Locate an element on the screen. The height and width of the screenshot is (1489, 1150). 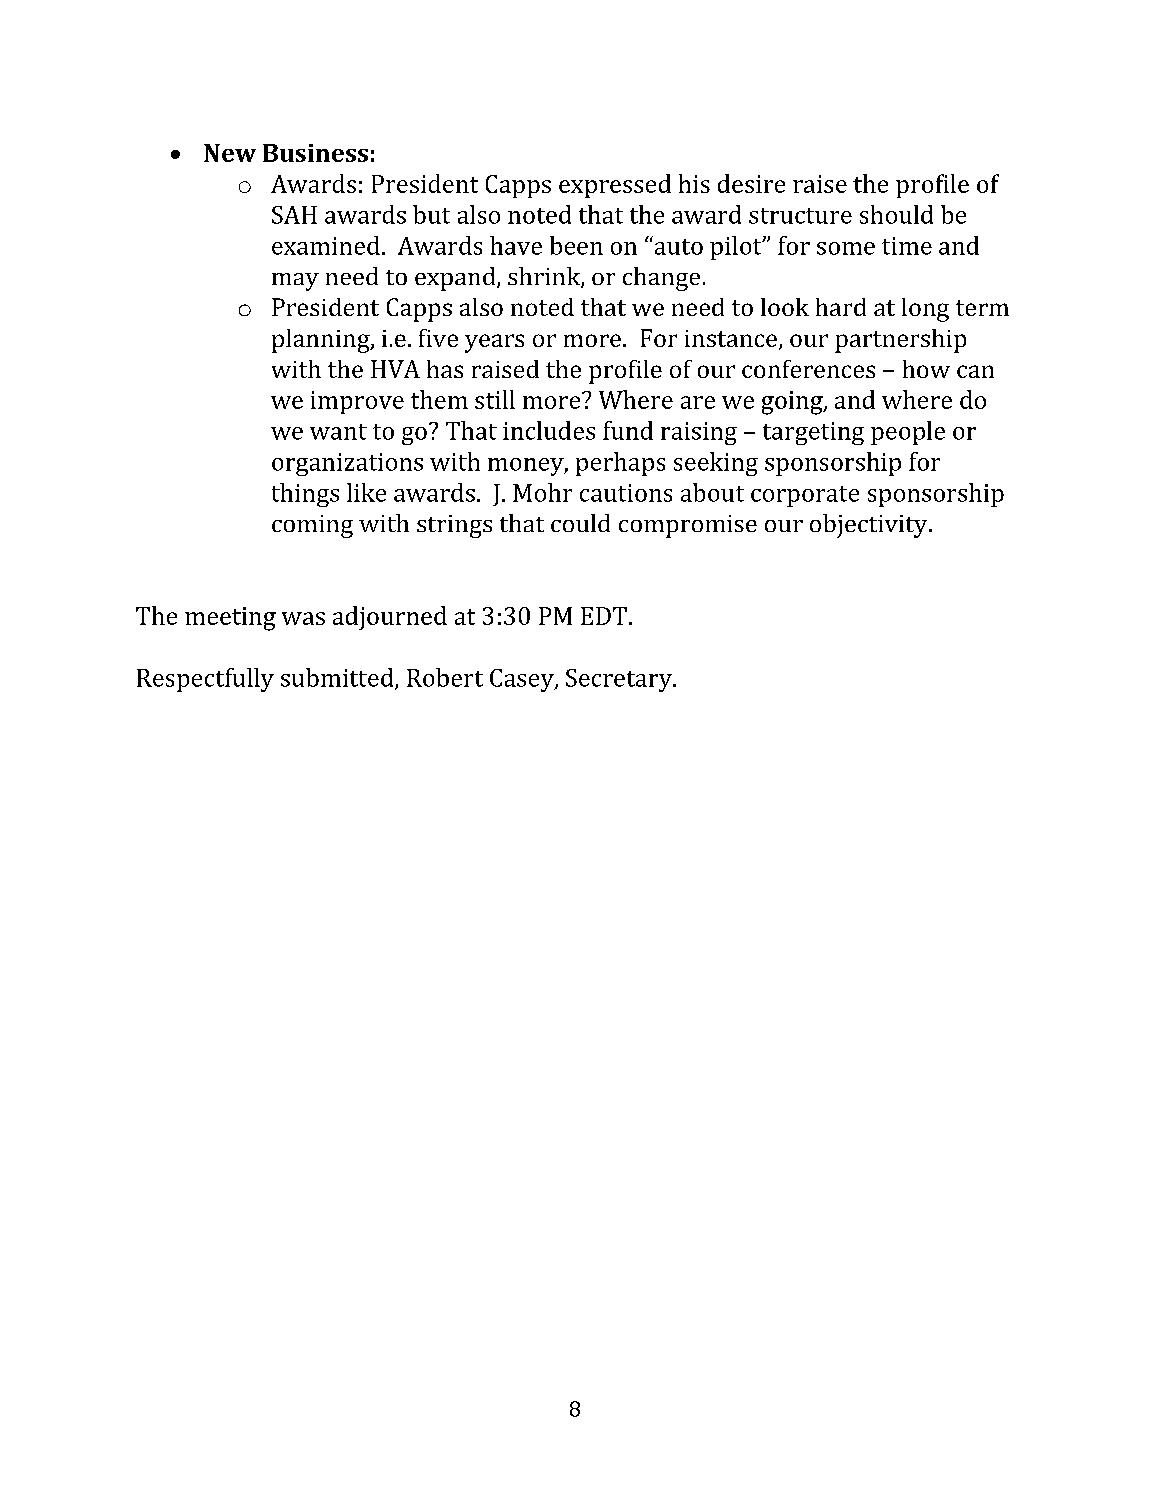
submitted is located at coordinates (338, 678).
